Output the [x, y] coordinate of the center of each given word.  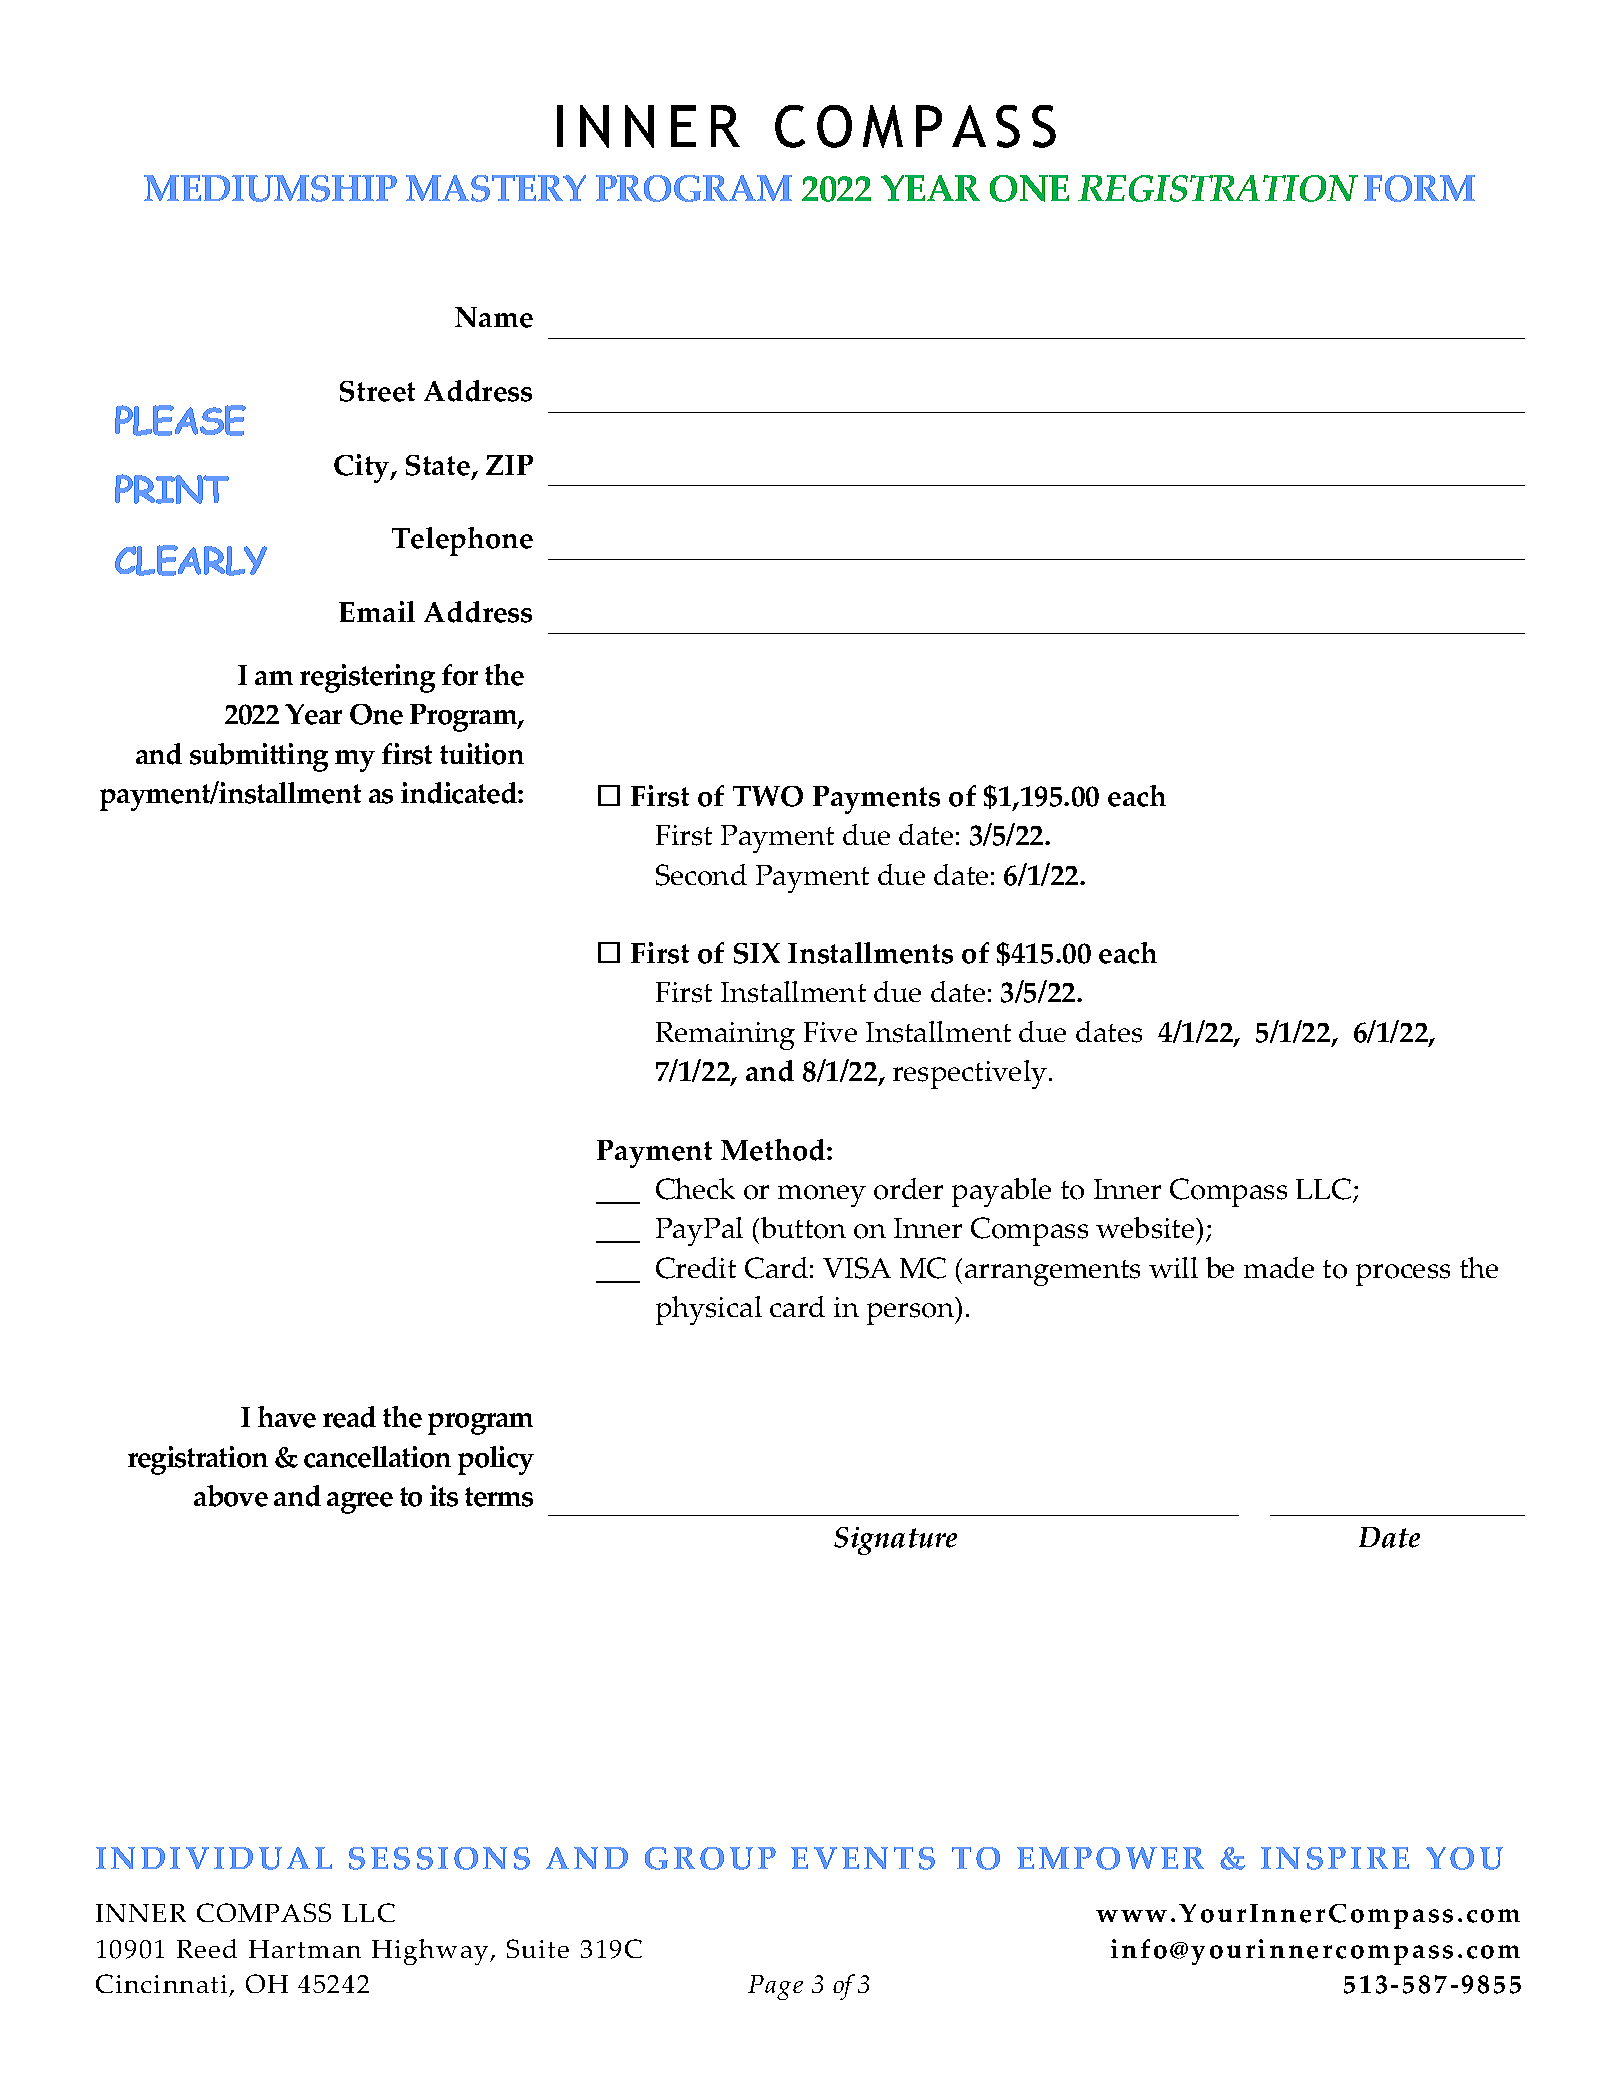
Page [775, 1987]
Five [830, 1032]
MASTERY [496, 188]
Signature [895, 1541]
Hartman [305, 1949]
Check [695, 1189]
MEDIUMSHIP [270, 188]
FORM [1419, 188]
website [1146, 1228]
